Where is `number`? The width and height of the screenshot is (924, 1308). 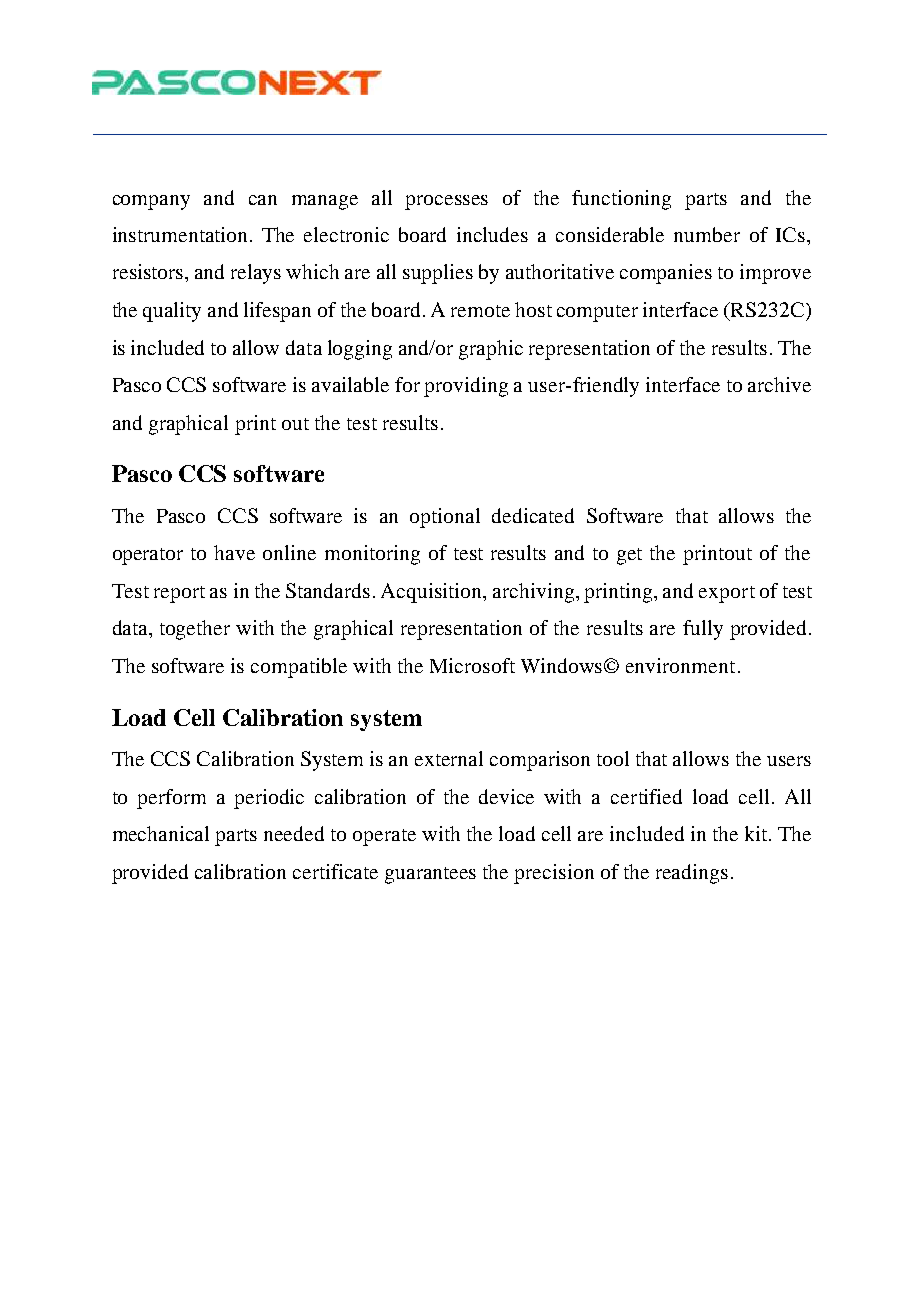
number is located at coordinates (707, 234).
